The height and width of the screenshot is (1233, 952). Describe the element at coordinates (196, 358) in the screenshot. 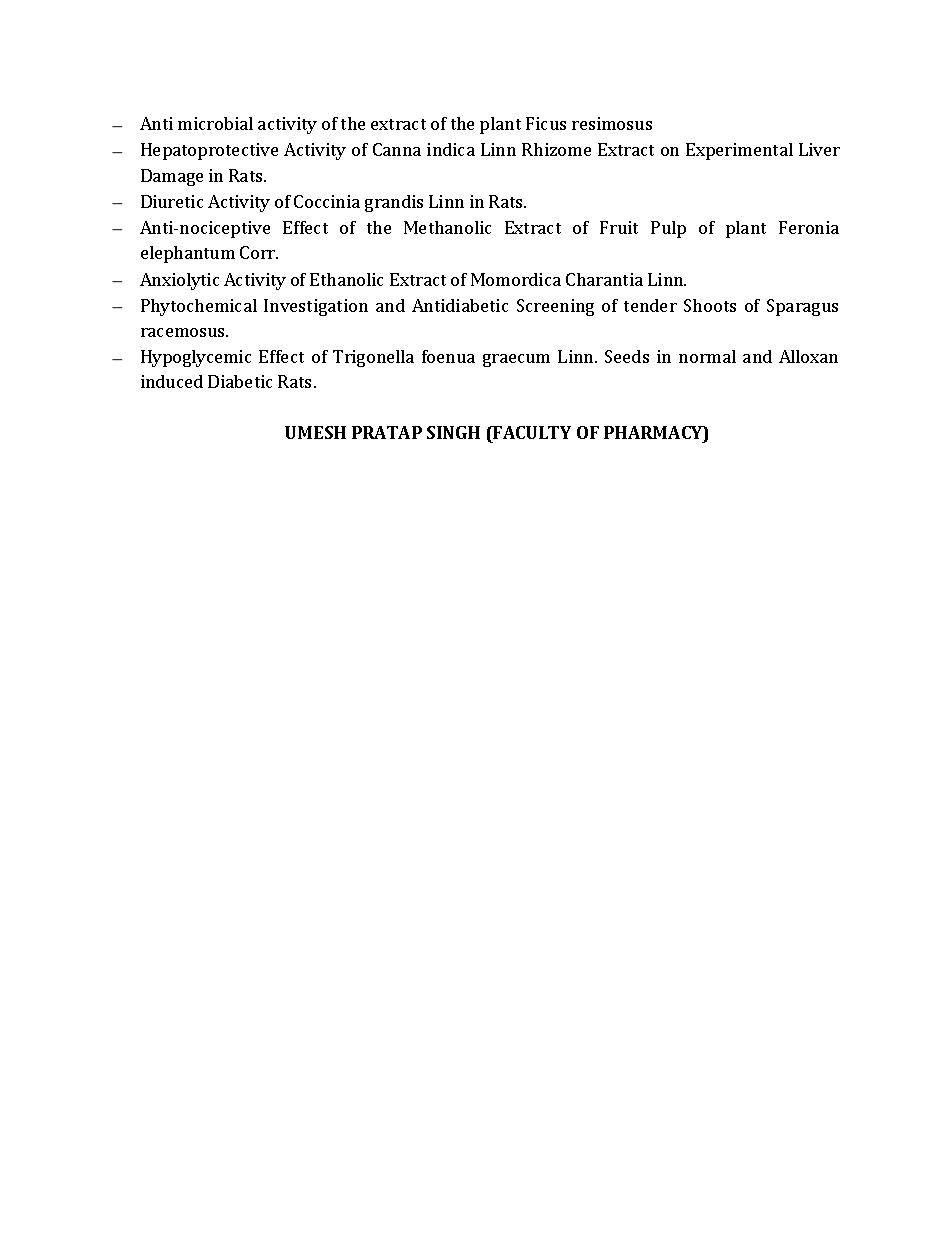

I see `Hypoglycemic` at that location.
